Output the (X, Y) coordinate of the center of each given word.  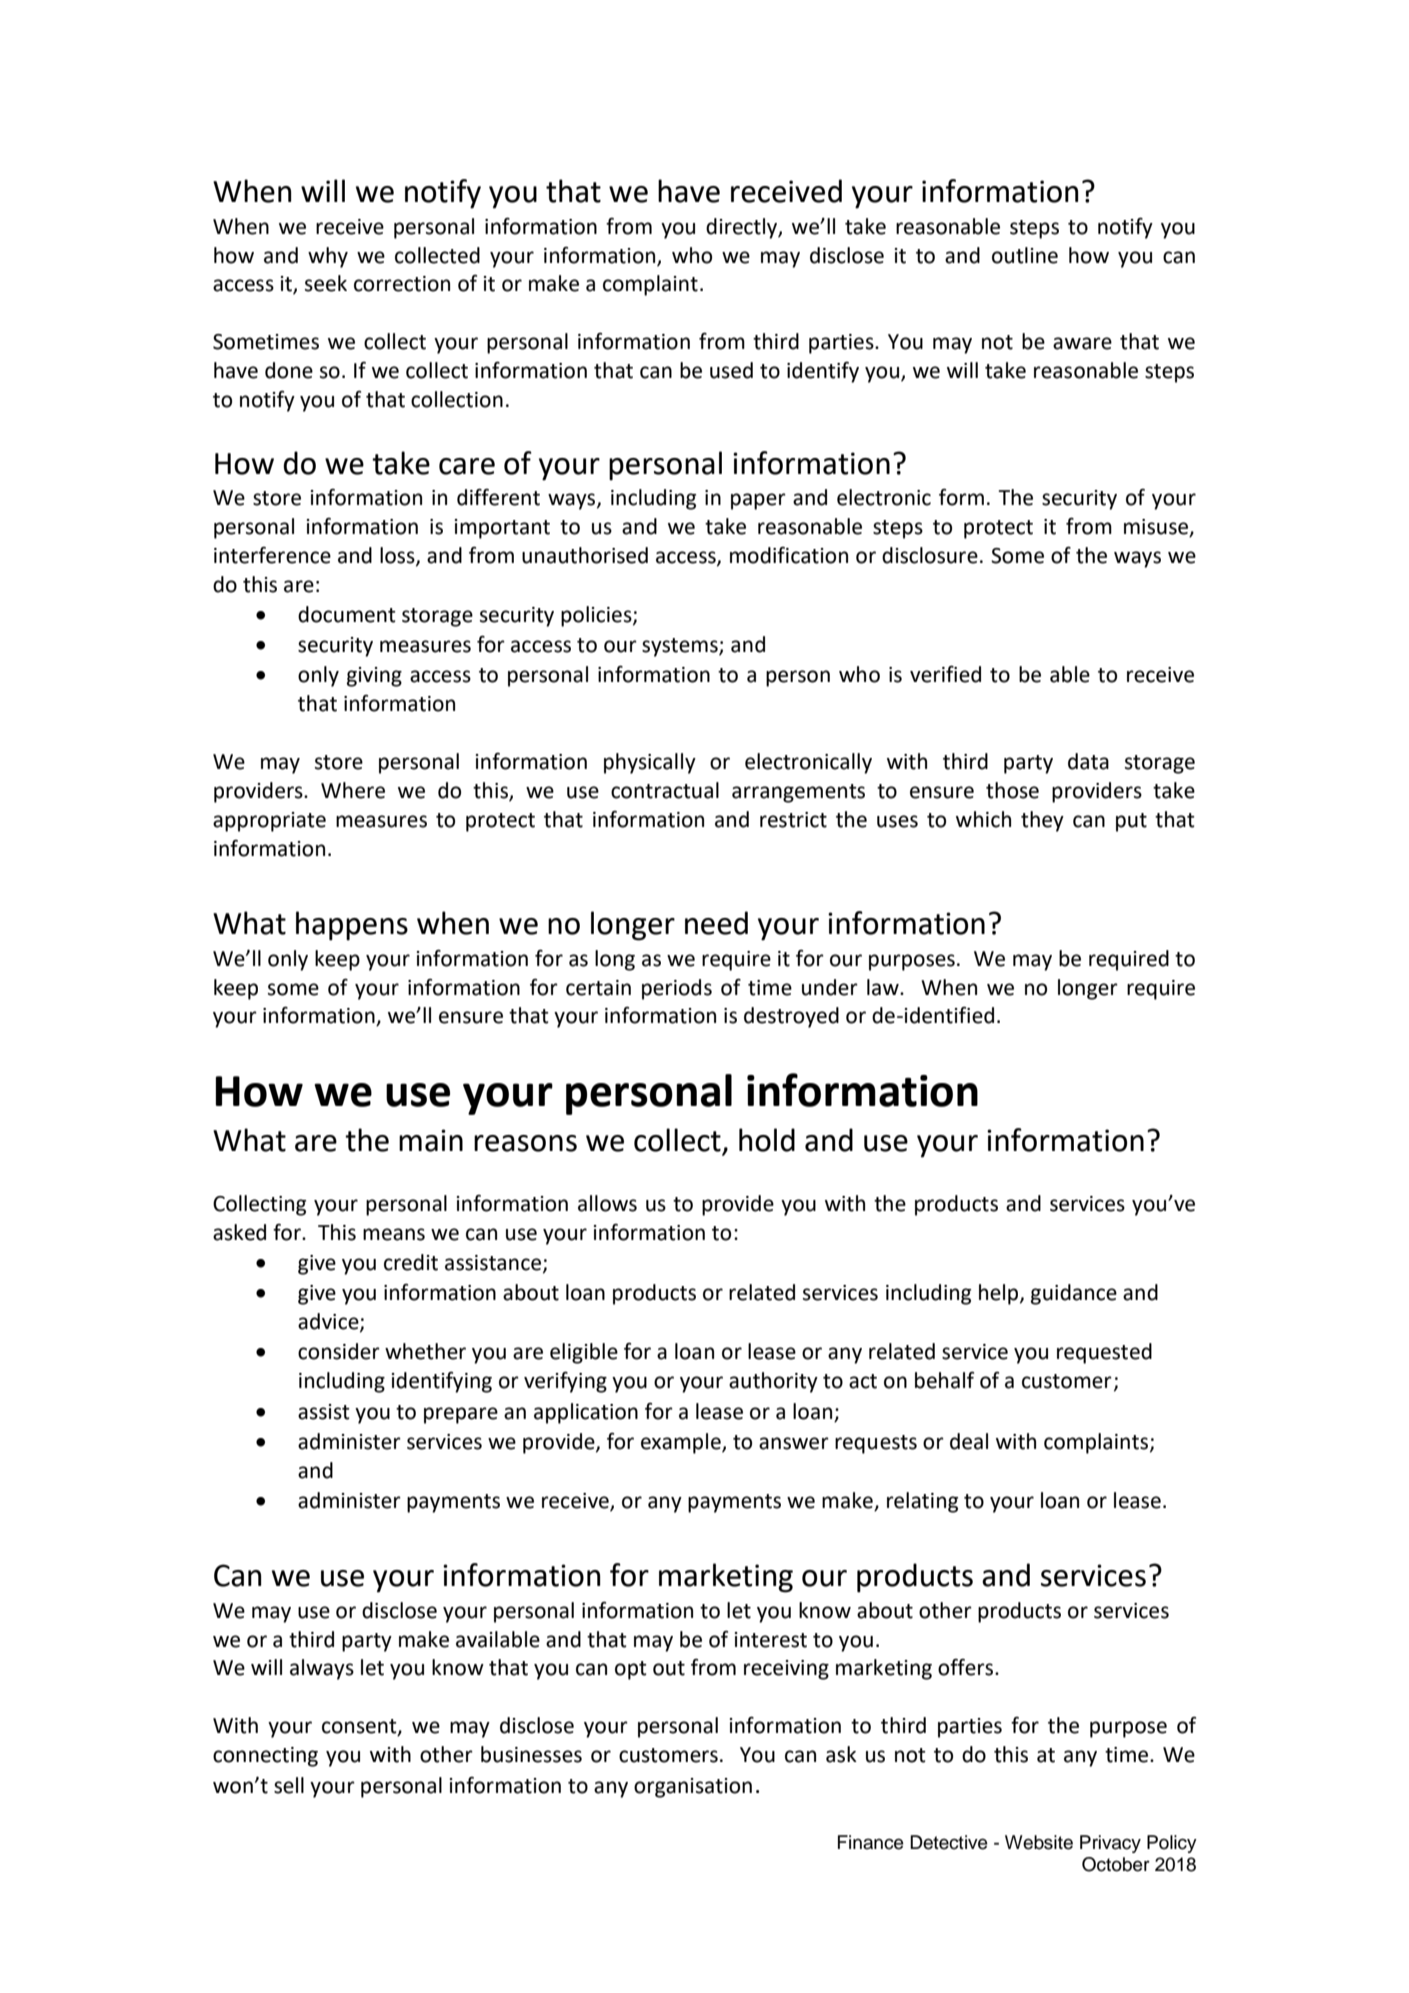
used (731, 370)
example (682, 1443)
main (431, 1140)
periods (677, 989)
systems (681, 647)
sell (289, 1785)
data (1088, 761)
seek (326, 283)
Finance (871, 1842)
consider (339, 1351)
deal (969, 1441)
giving (374, 677)
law (884, 987)
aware (1082, 343)
